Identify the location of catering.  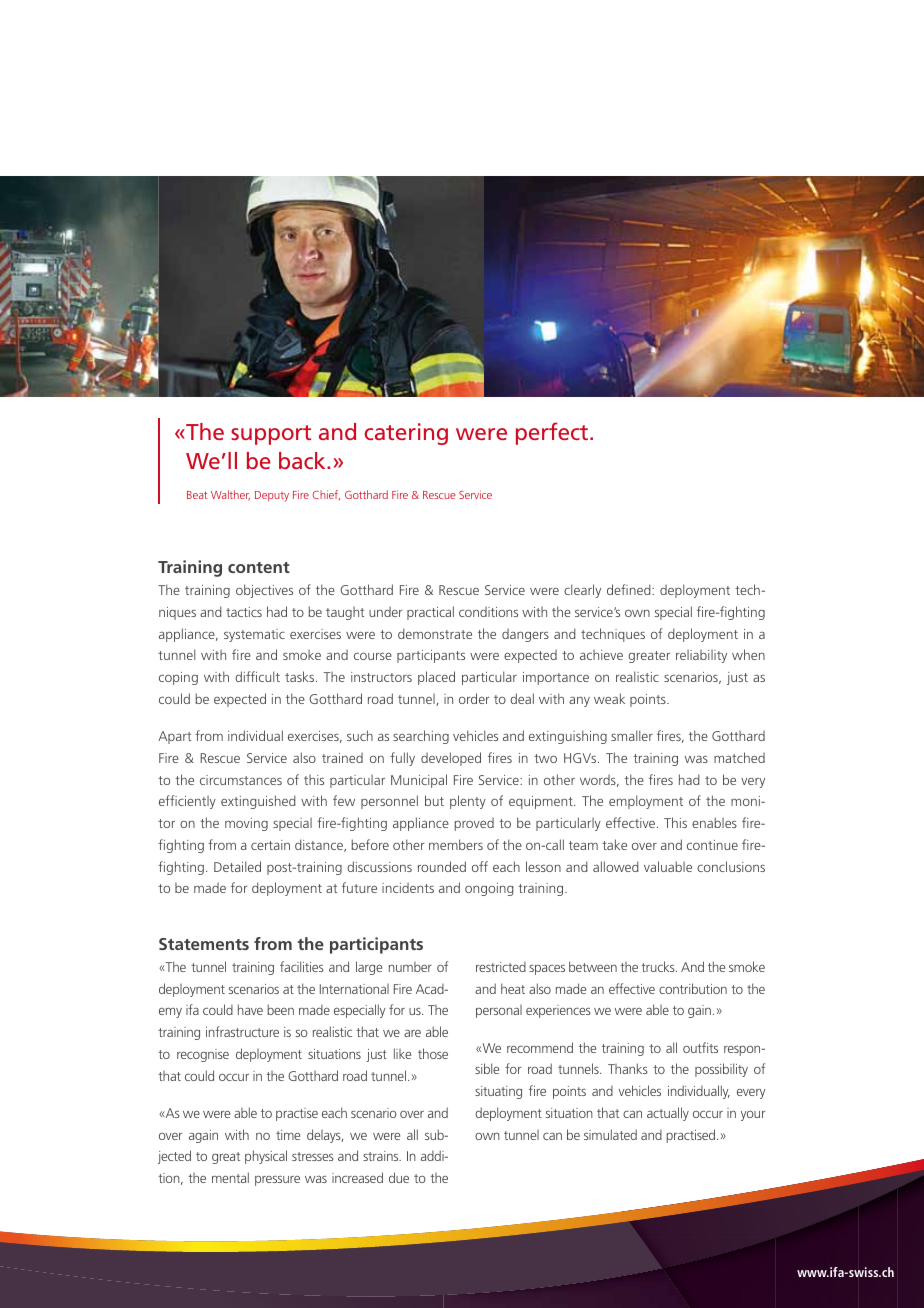
(406, 434).
